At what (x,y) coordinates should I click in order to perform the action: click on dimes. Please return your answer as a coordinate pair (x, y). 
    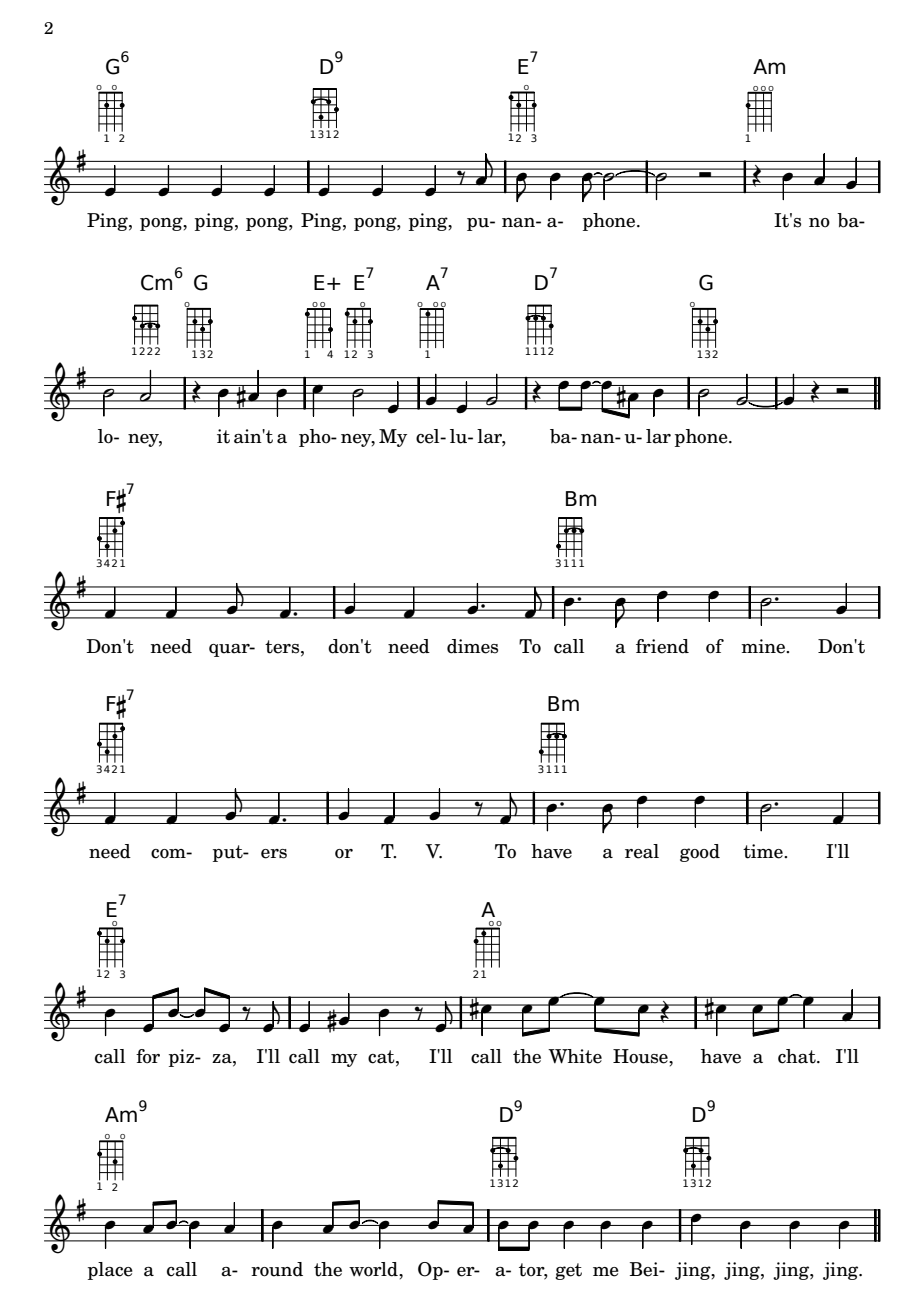
    Looking at the image, I should click on (472, 646).
